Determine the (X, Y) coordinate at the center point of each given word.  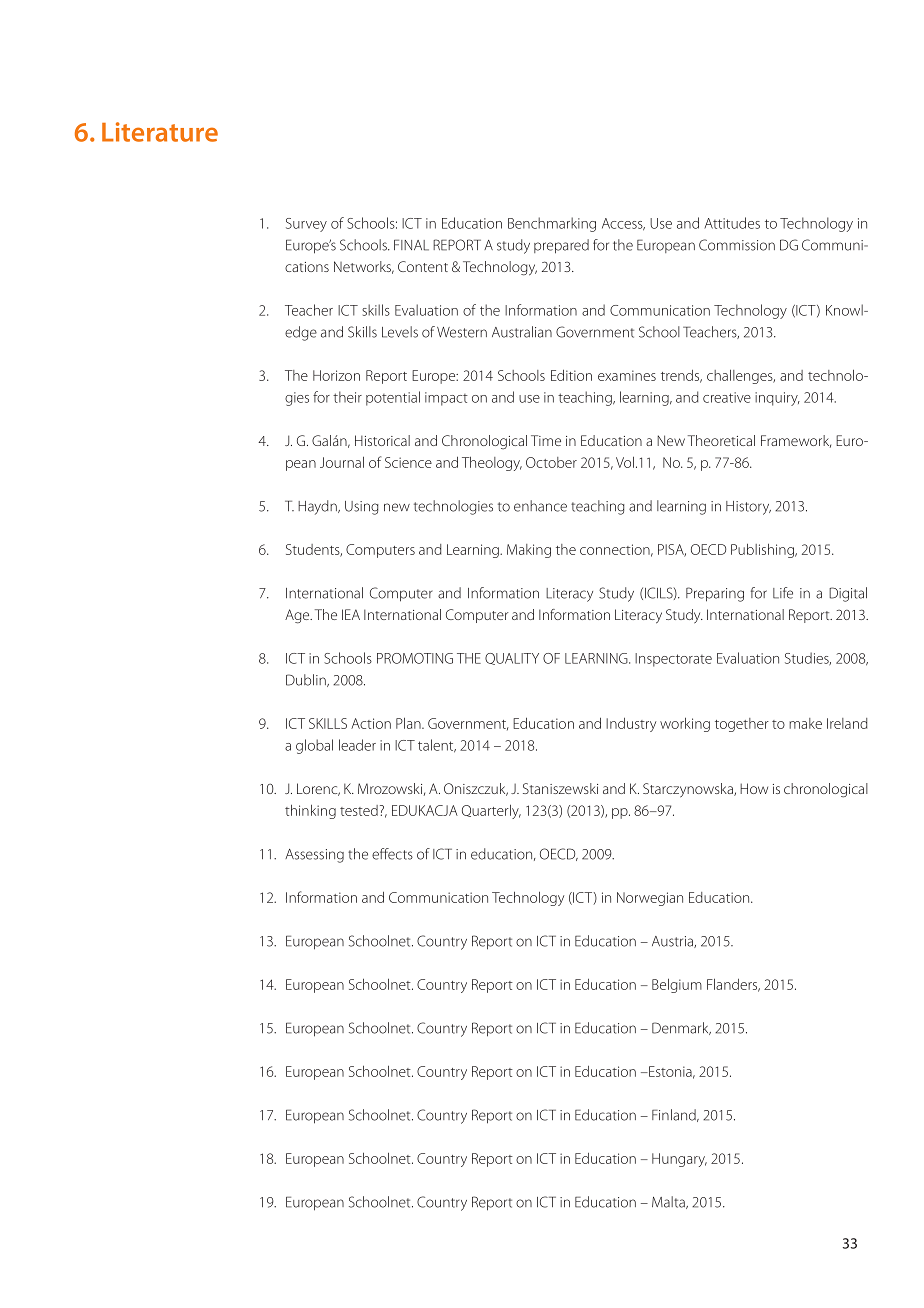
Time (546, 440)
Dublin (307, 680)
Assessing (314, 856)
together (742, 725)
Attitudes (732, 223)
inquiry (777, 399)
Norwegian (650, 899)
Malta (669, 1202)
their (347, 397)
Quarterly (491, 811)
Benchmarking (552, 224)
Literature (160, 132)
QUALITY (512, 659)
